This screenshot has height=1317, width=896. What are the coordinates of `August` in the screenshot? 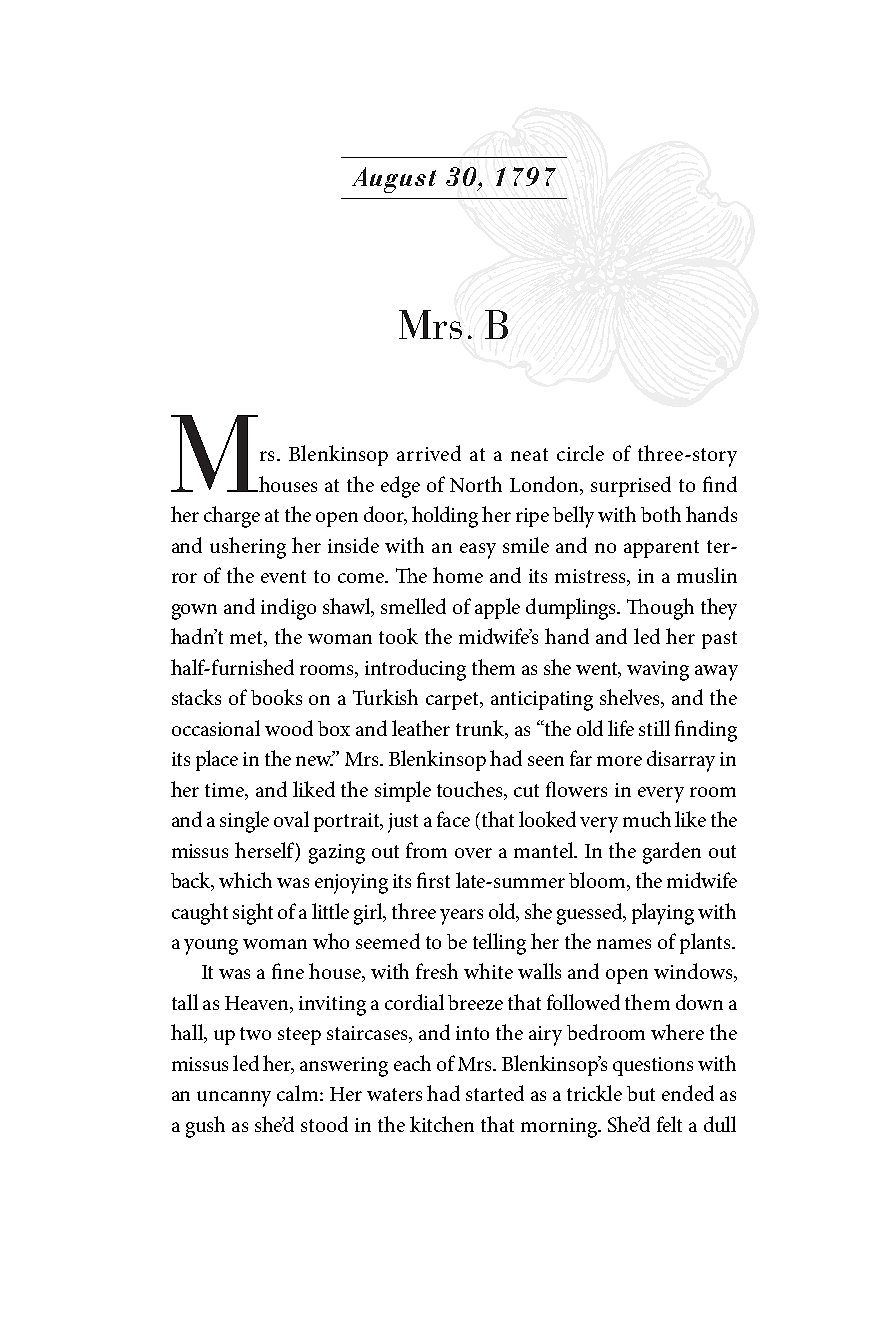 It's located at (394, 180).
